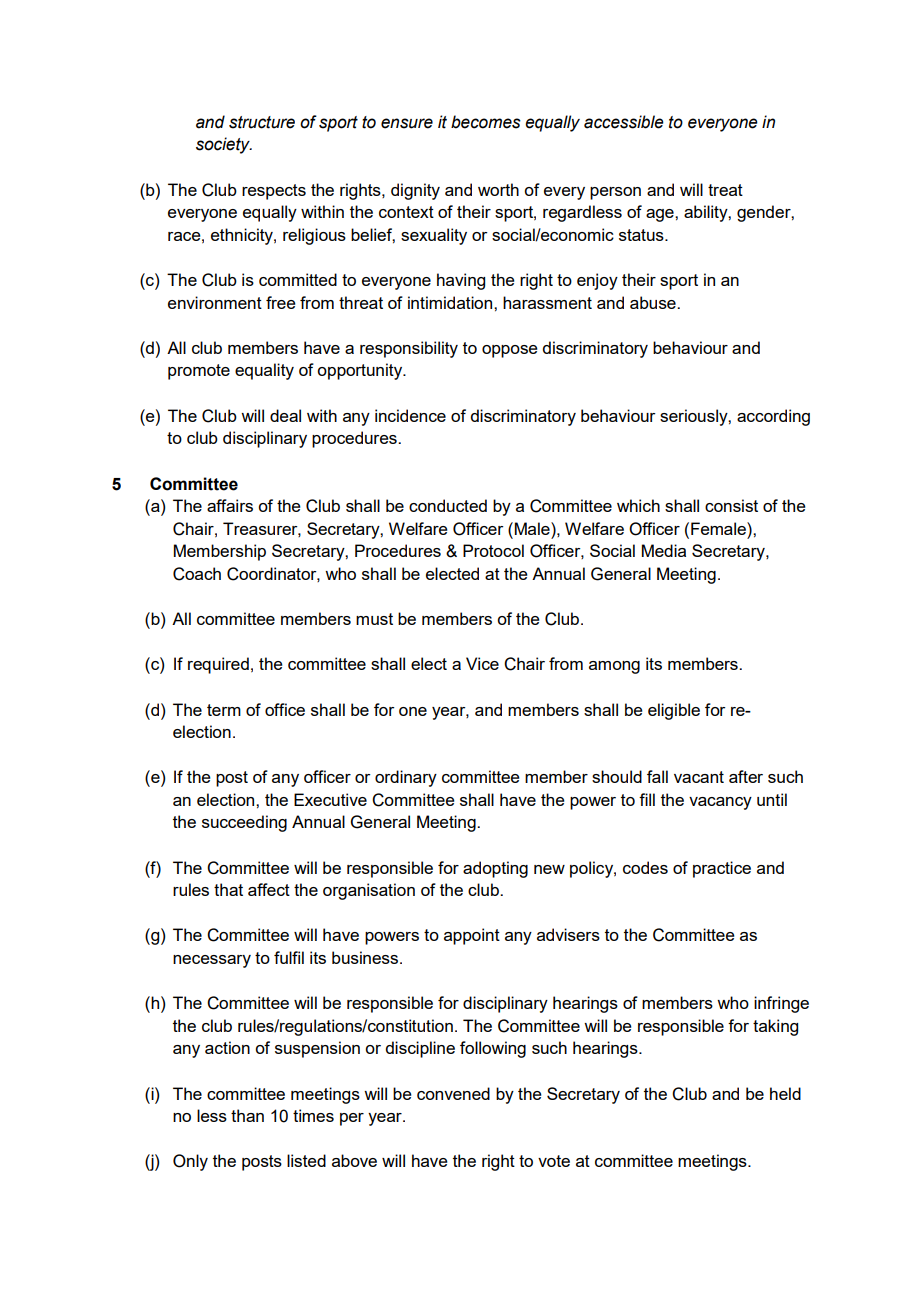 The height and width of the page is (1308, 924). I want to click on convened, so click(453, 1093).
